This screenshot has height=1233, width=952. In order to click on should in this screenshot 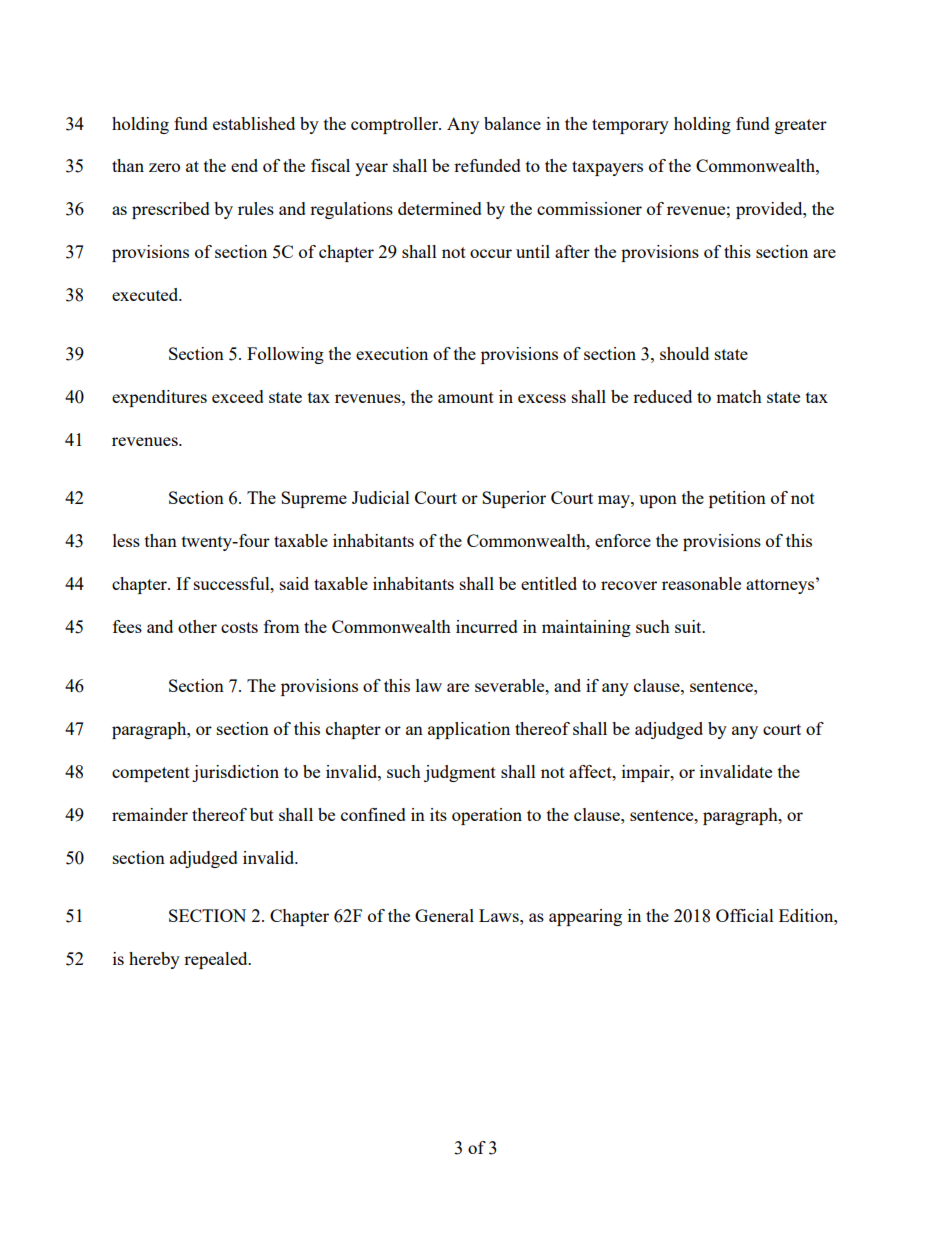, I will do `click(684, 353)`.
